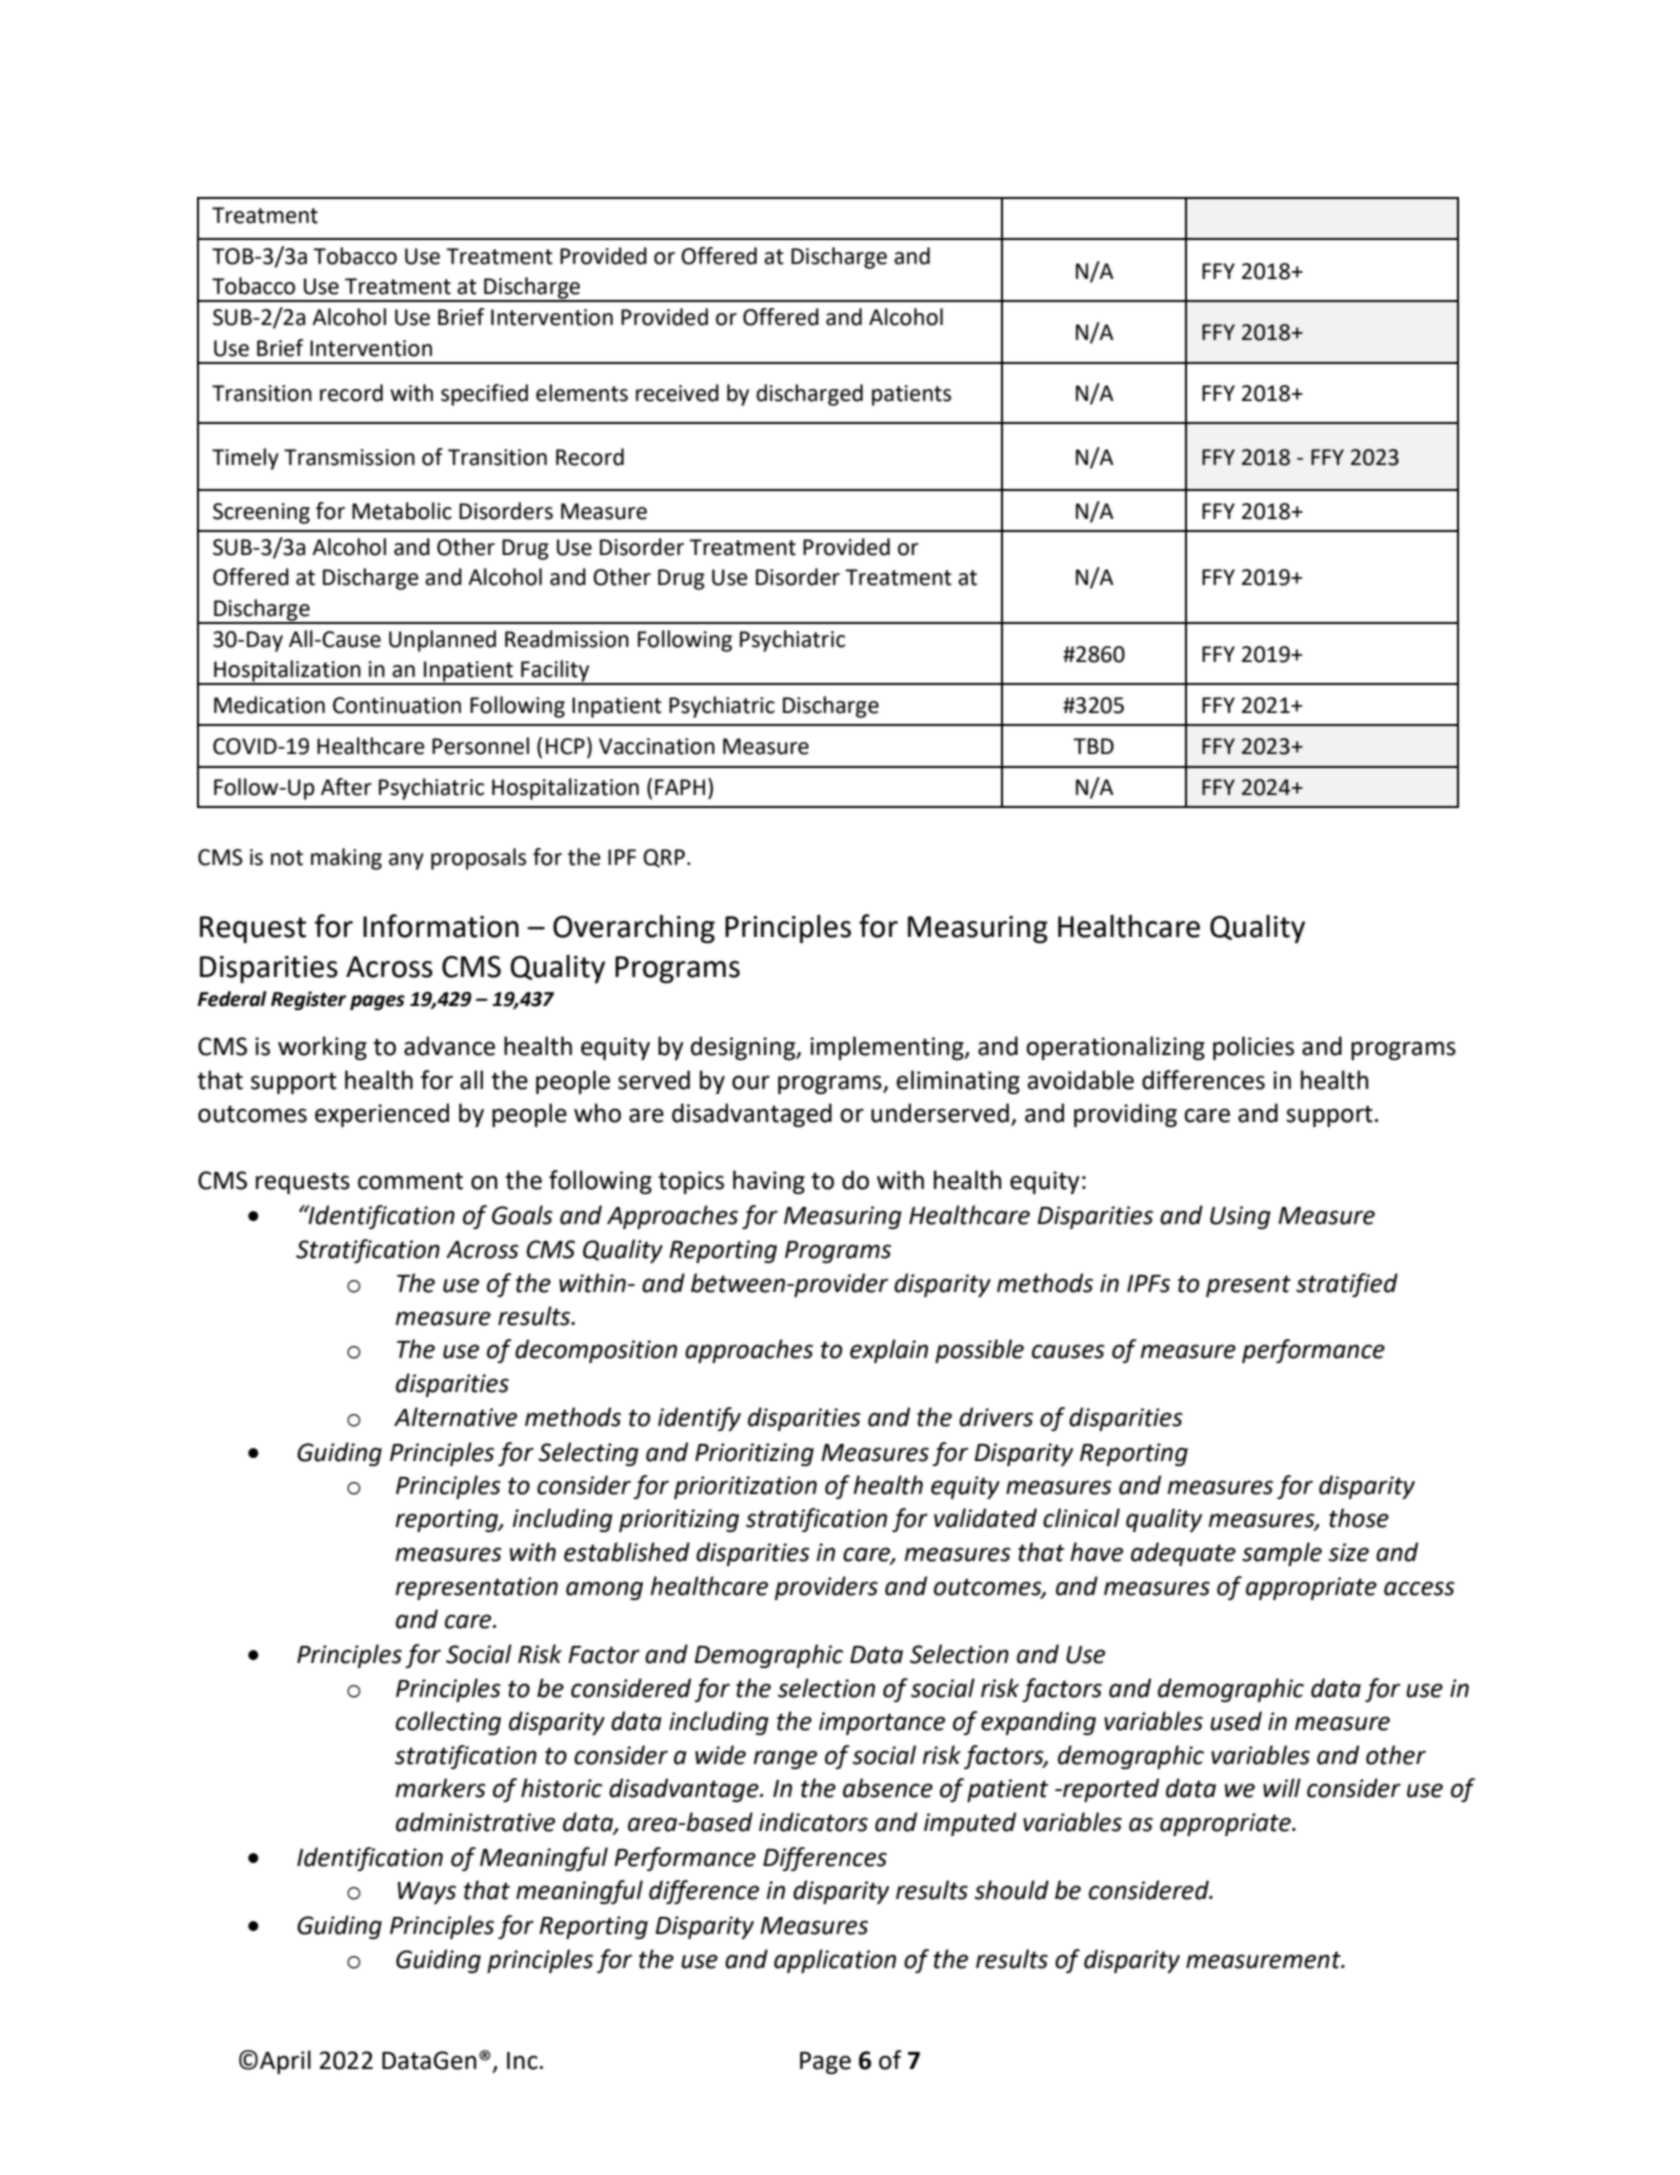 The width and height of the screenshot is (1680, 2175). I want to click on having, so click(769, 1182).
